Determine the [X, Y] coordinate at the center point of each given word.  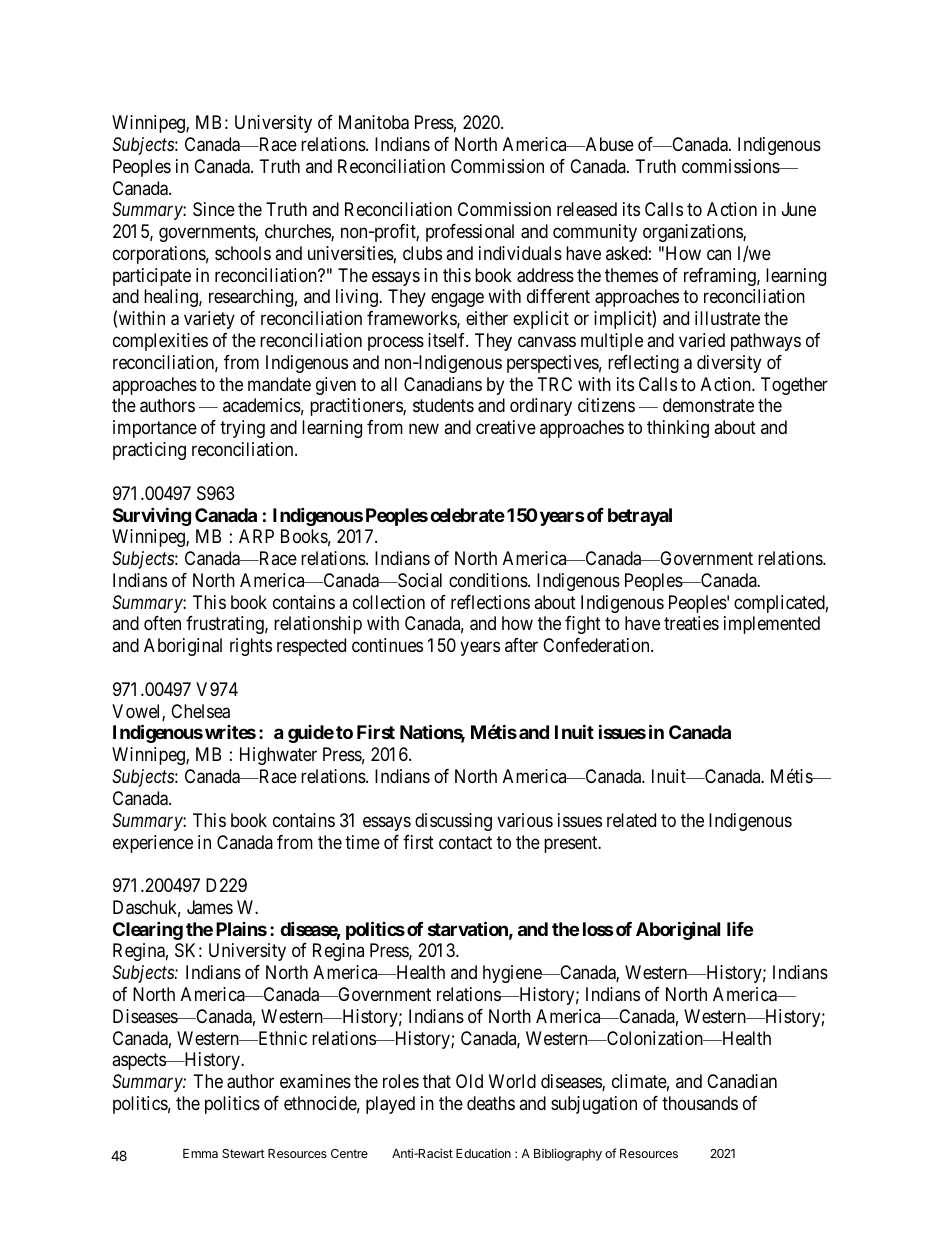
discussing [453, 822]
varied [702, 340]
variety [209, 320]
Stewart [243, 1153]
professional [470, 233]
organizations [693, 233]
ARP [256, 536]
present [572, 844]
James [210, 907]
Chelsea [200, 711]
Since [214, 209]
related [631, 820]
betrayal [640, 517]
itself [448, 340]
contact [465, 842]
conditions [489, 580]
